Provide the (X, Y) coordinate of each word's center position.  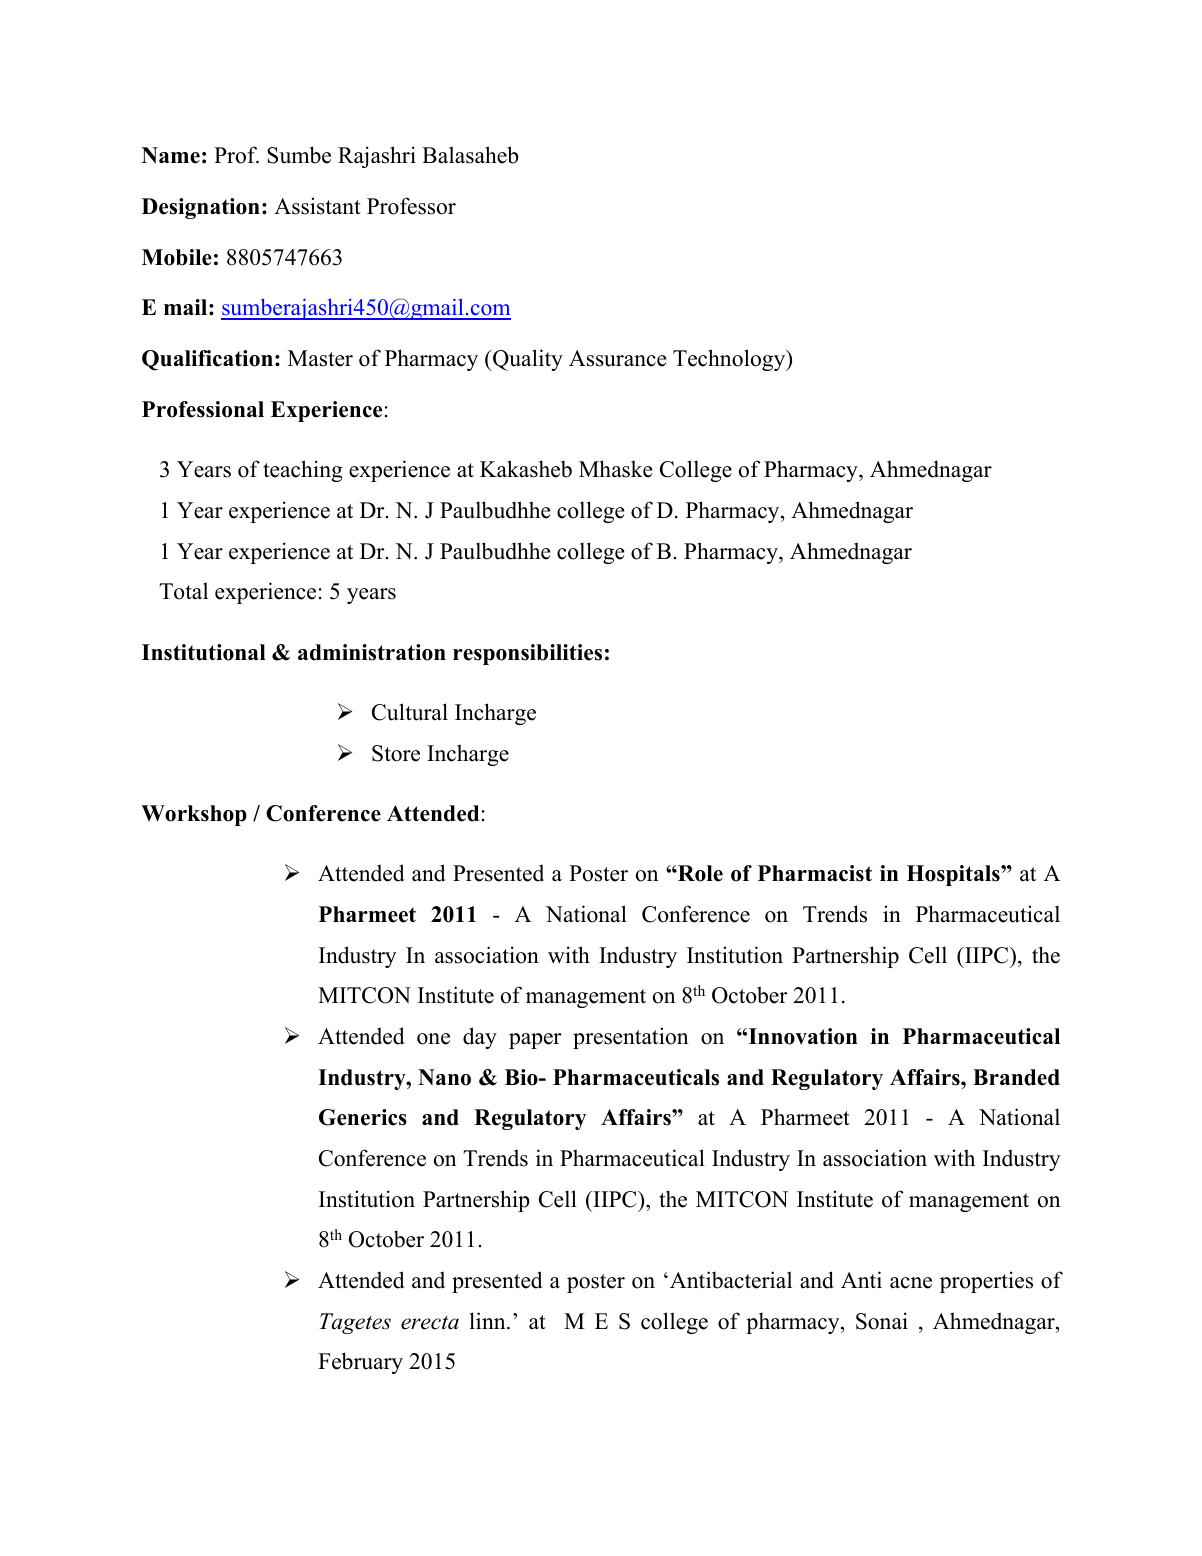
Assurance (618, 358)
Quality (527, 360)
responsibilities (527, 654)
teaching (303, 471)
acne (911, 1283)
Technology (730, 360)
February (360, 1363)
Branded (1016, 1077)
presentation (630, 1038)
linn (489, 1320)
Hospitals (954, 875)
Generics (363, 1117)
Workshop (194, 815)
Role (699, 873)
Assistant (317, 206)
